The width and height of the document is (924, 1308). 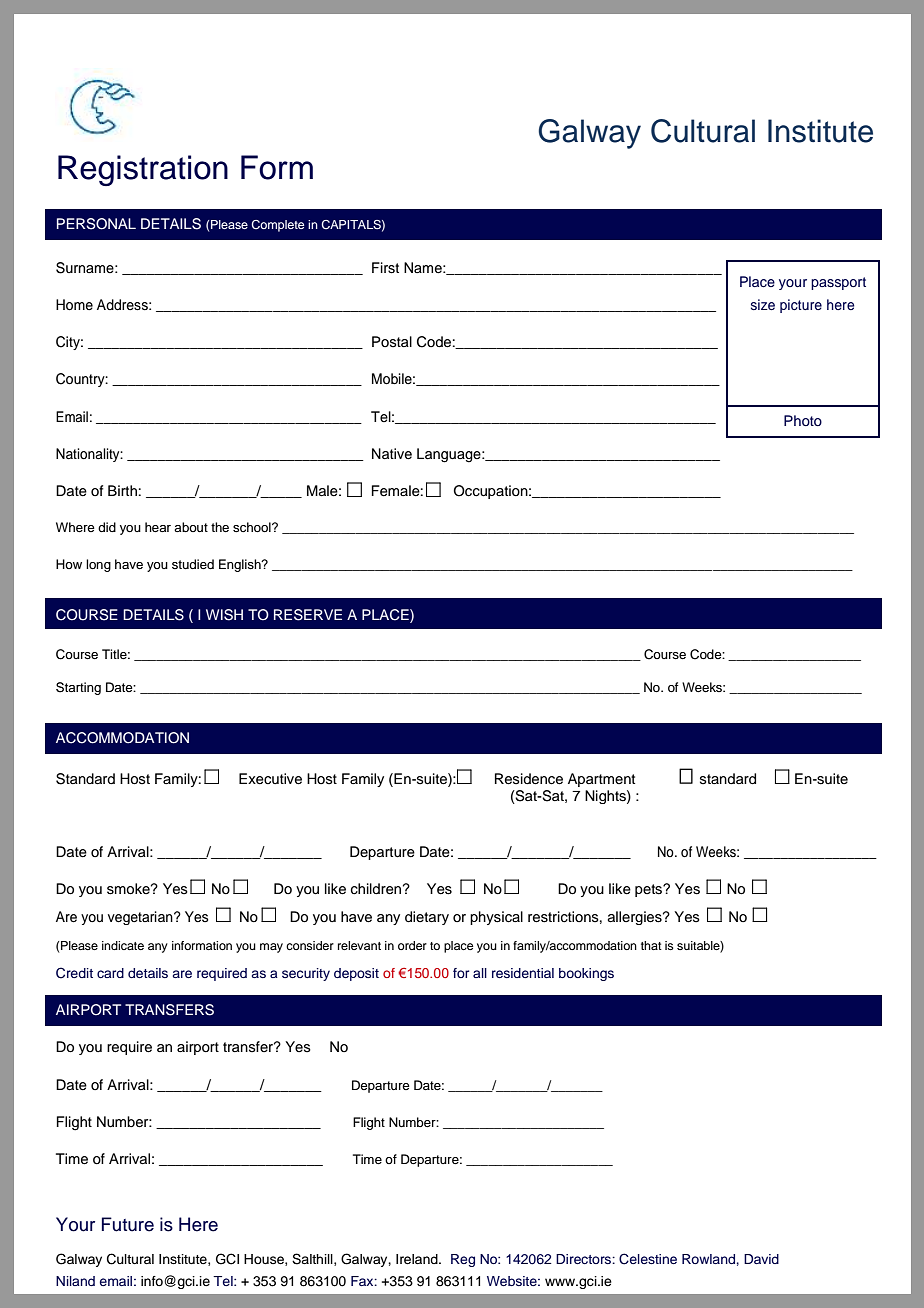 What do you see at coordinates (418, 1259) in the document?
I see `Ireland` at bounding box center [418, 1259].
